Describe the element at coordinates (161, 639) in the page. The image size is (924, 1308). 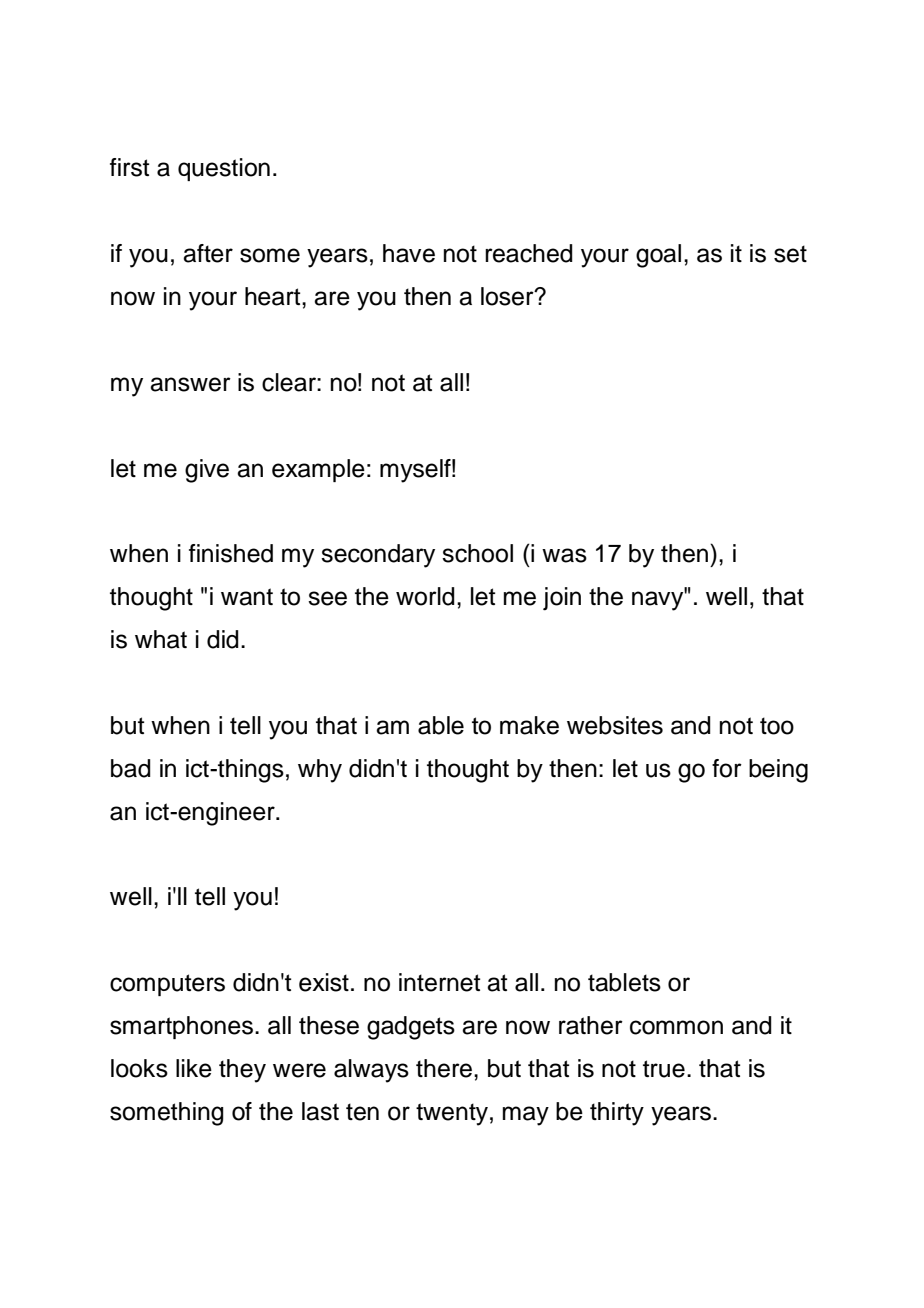
I see `what` at that location.
